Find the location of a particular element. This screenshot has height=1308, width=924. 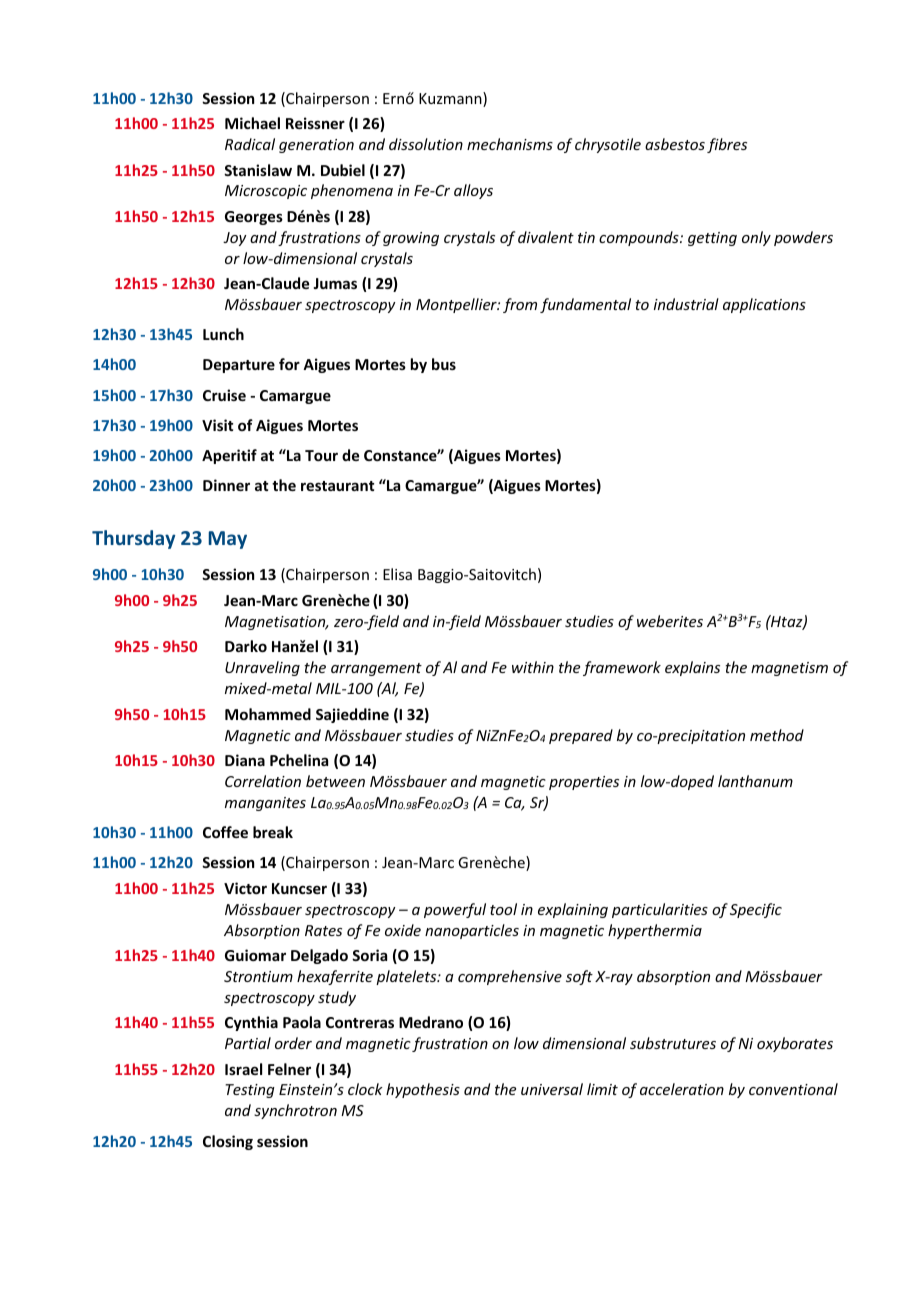

within is located at coordinates (533, 667).
